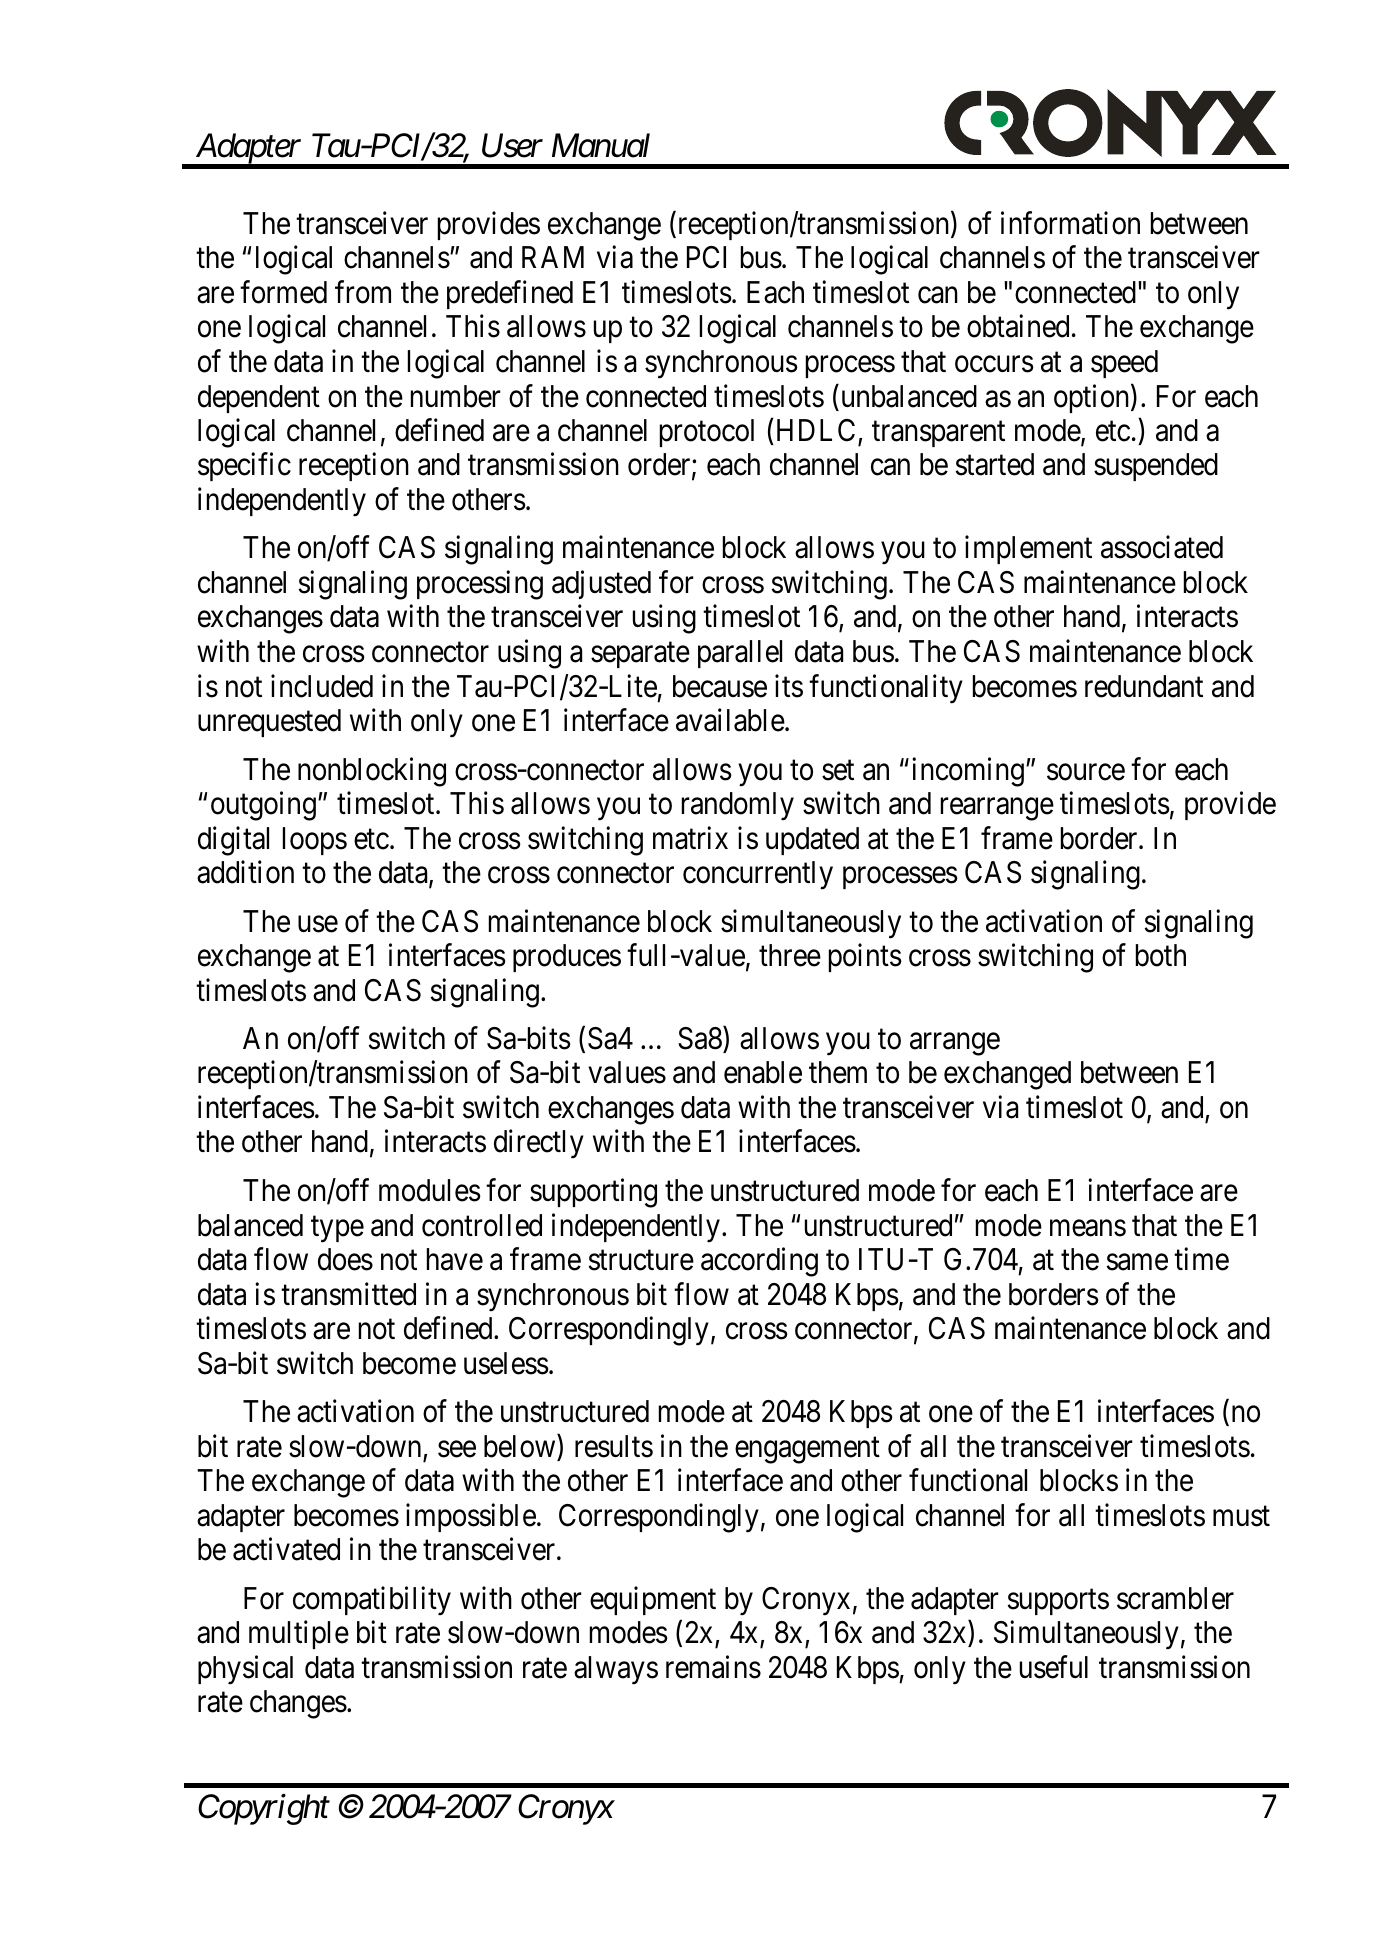  Describe the element at coordinates (1070, 223) in the image. I see `information` at that location.
